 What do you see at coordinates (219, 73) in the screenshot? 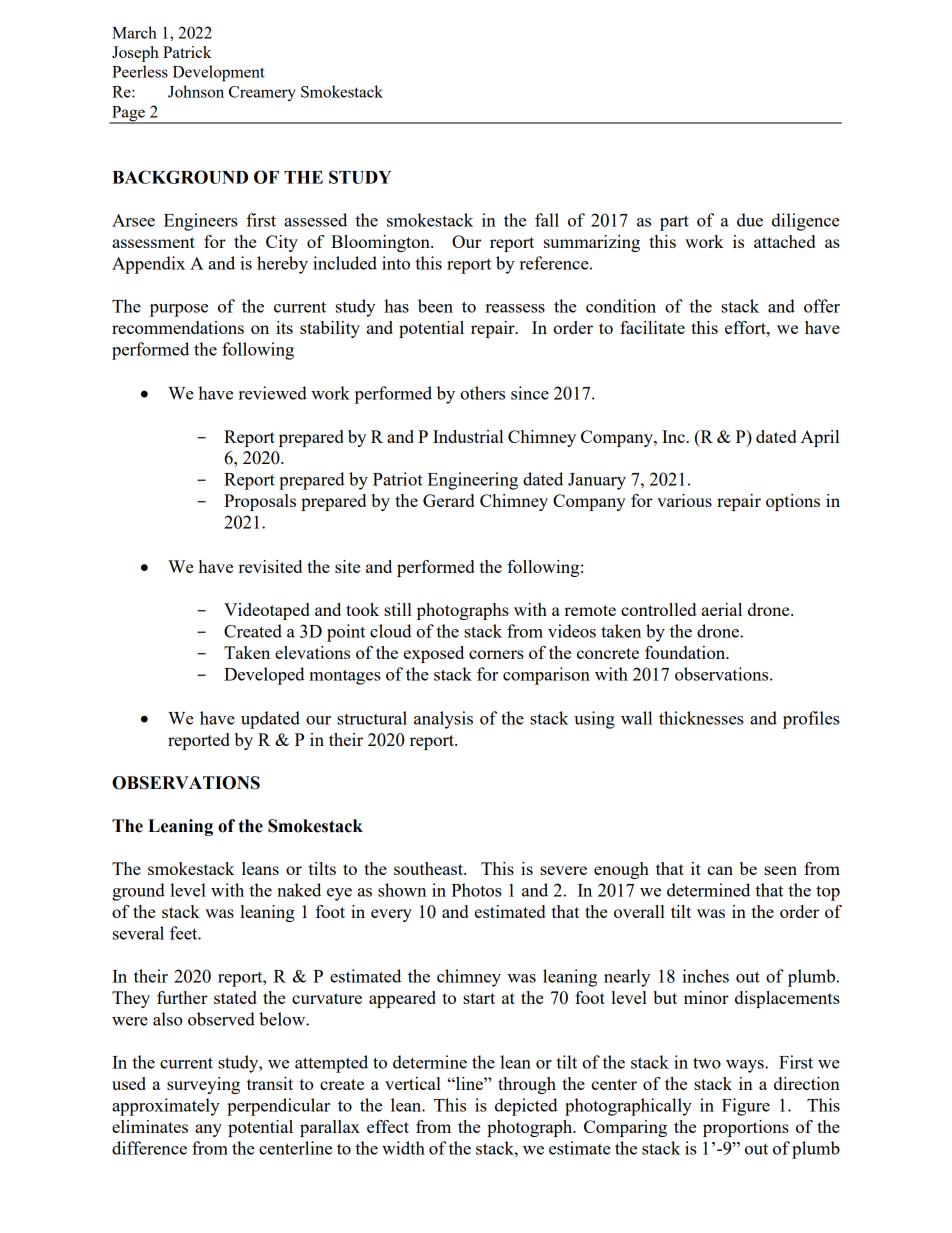
I see `Development` at bounding box center [219, 73].
